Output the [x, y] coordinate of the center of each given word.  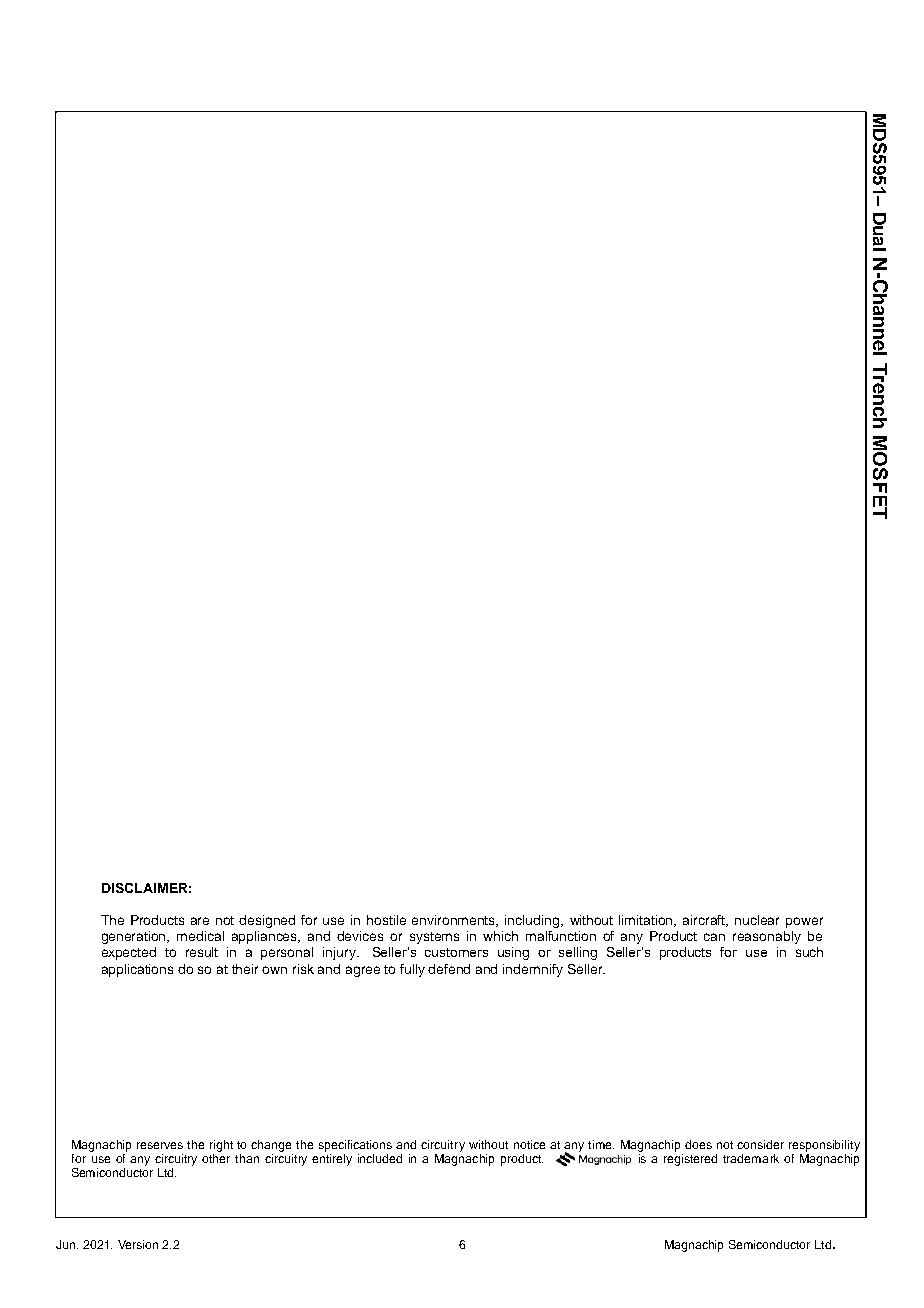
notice [529, 1144]
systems [434, 938]
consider [760, 1144]
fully [412, 970]
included [380, 1158]
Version [138, 1244]
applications [137, 970]
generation [135, 937]
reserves [160, 1145]
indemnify [533, 970]
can [714, 937]
